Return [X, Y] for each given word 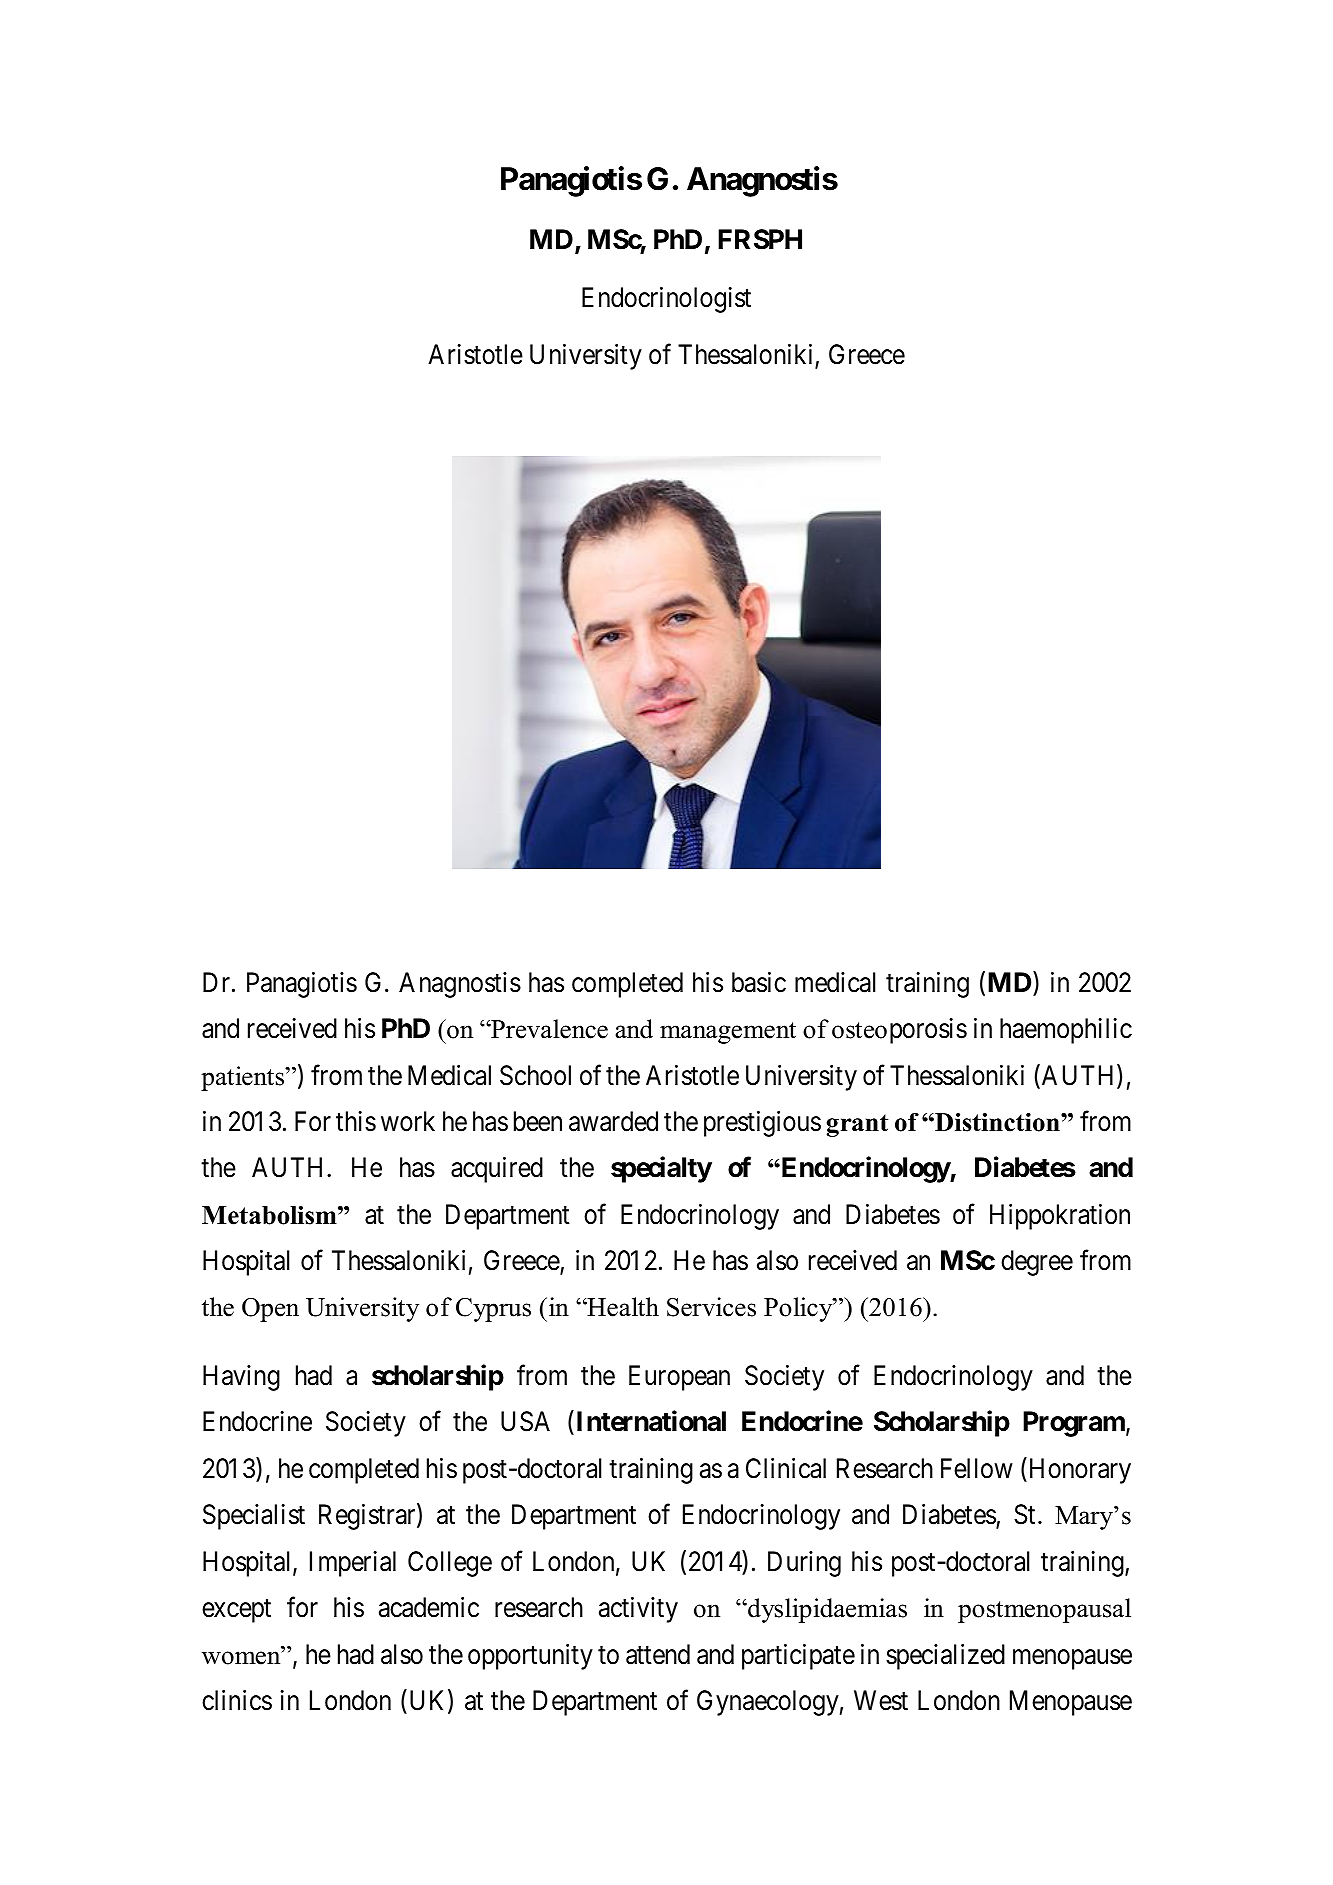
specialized [945, 1657]
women [242, 1658]
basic [759, 982]
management [728, 1033]
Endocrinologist [666, 300]
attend [658, 1654]
